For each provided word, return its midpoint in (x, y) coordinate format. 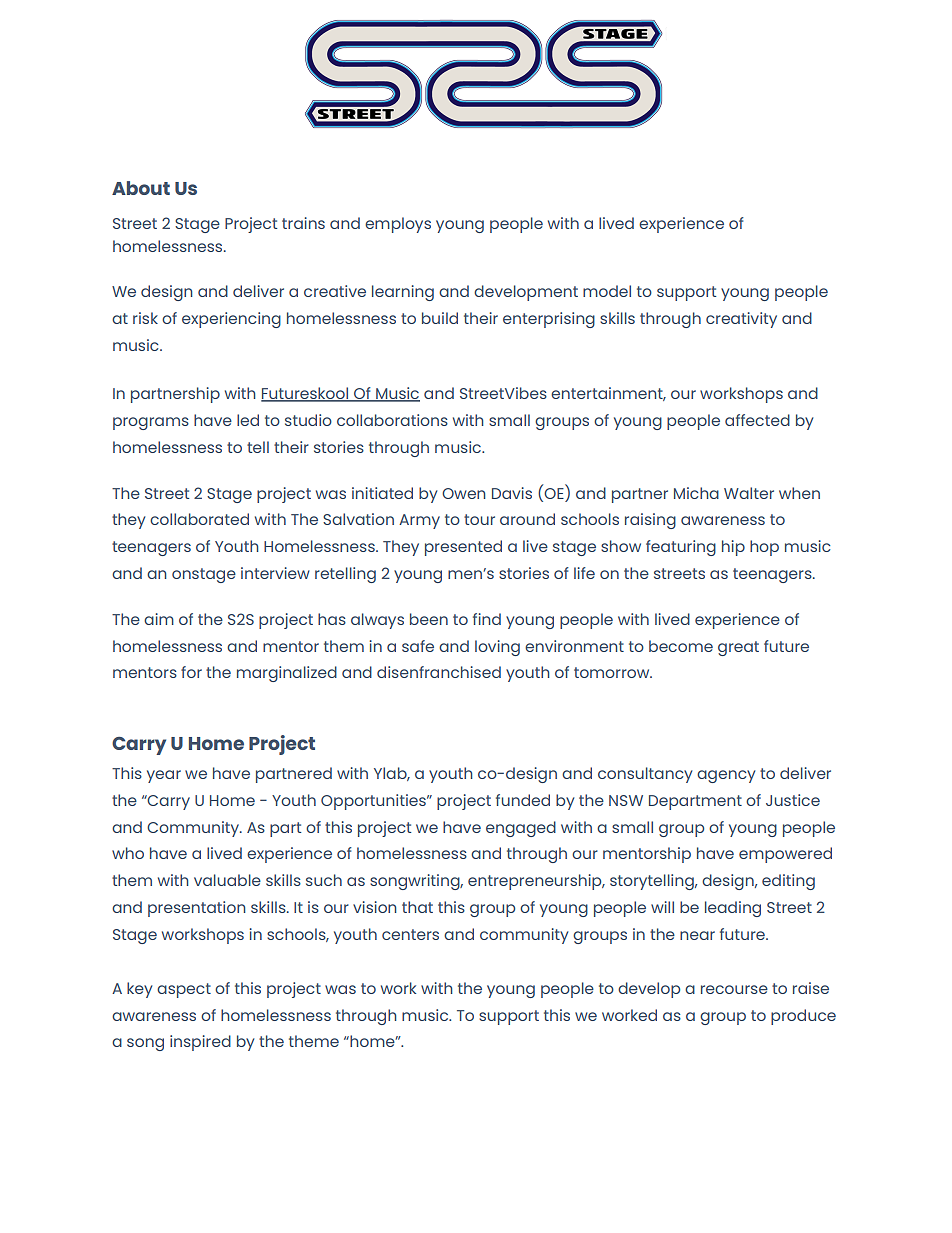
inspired (200, 1043)
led (248, 420)
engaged (521, 829)
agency (726, 776)
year (164, 776)
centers (410, 934)
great (738, 648)
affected (757, 420)
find (487, 619)
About (141, 188)
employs (398, 225)
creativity (741, 320)
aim (159, 619)
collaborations (392, 420)
